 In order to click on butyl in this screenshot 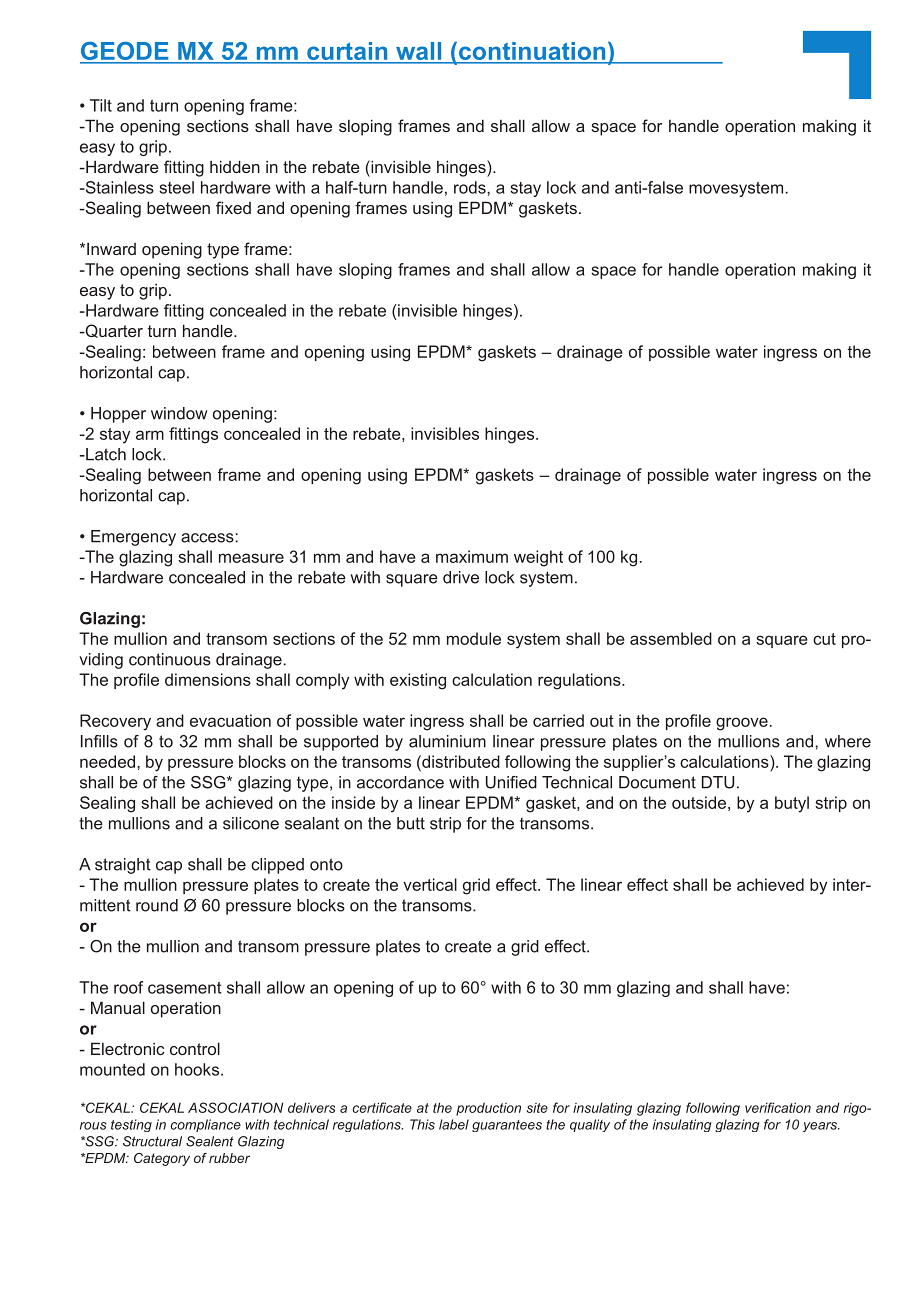, I will do `click(792, 804)`.
